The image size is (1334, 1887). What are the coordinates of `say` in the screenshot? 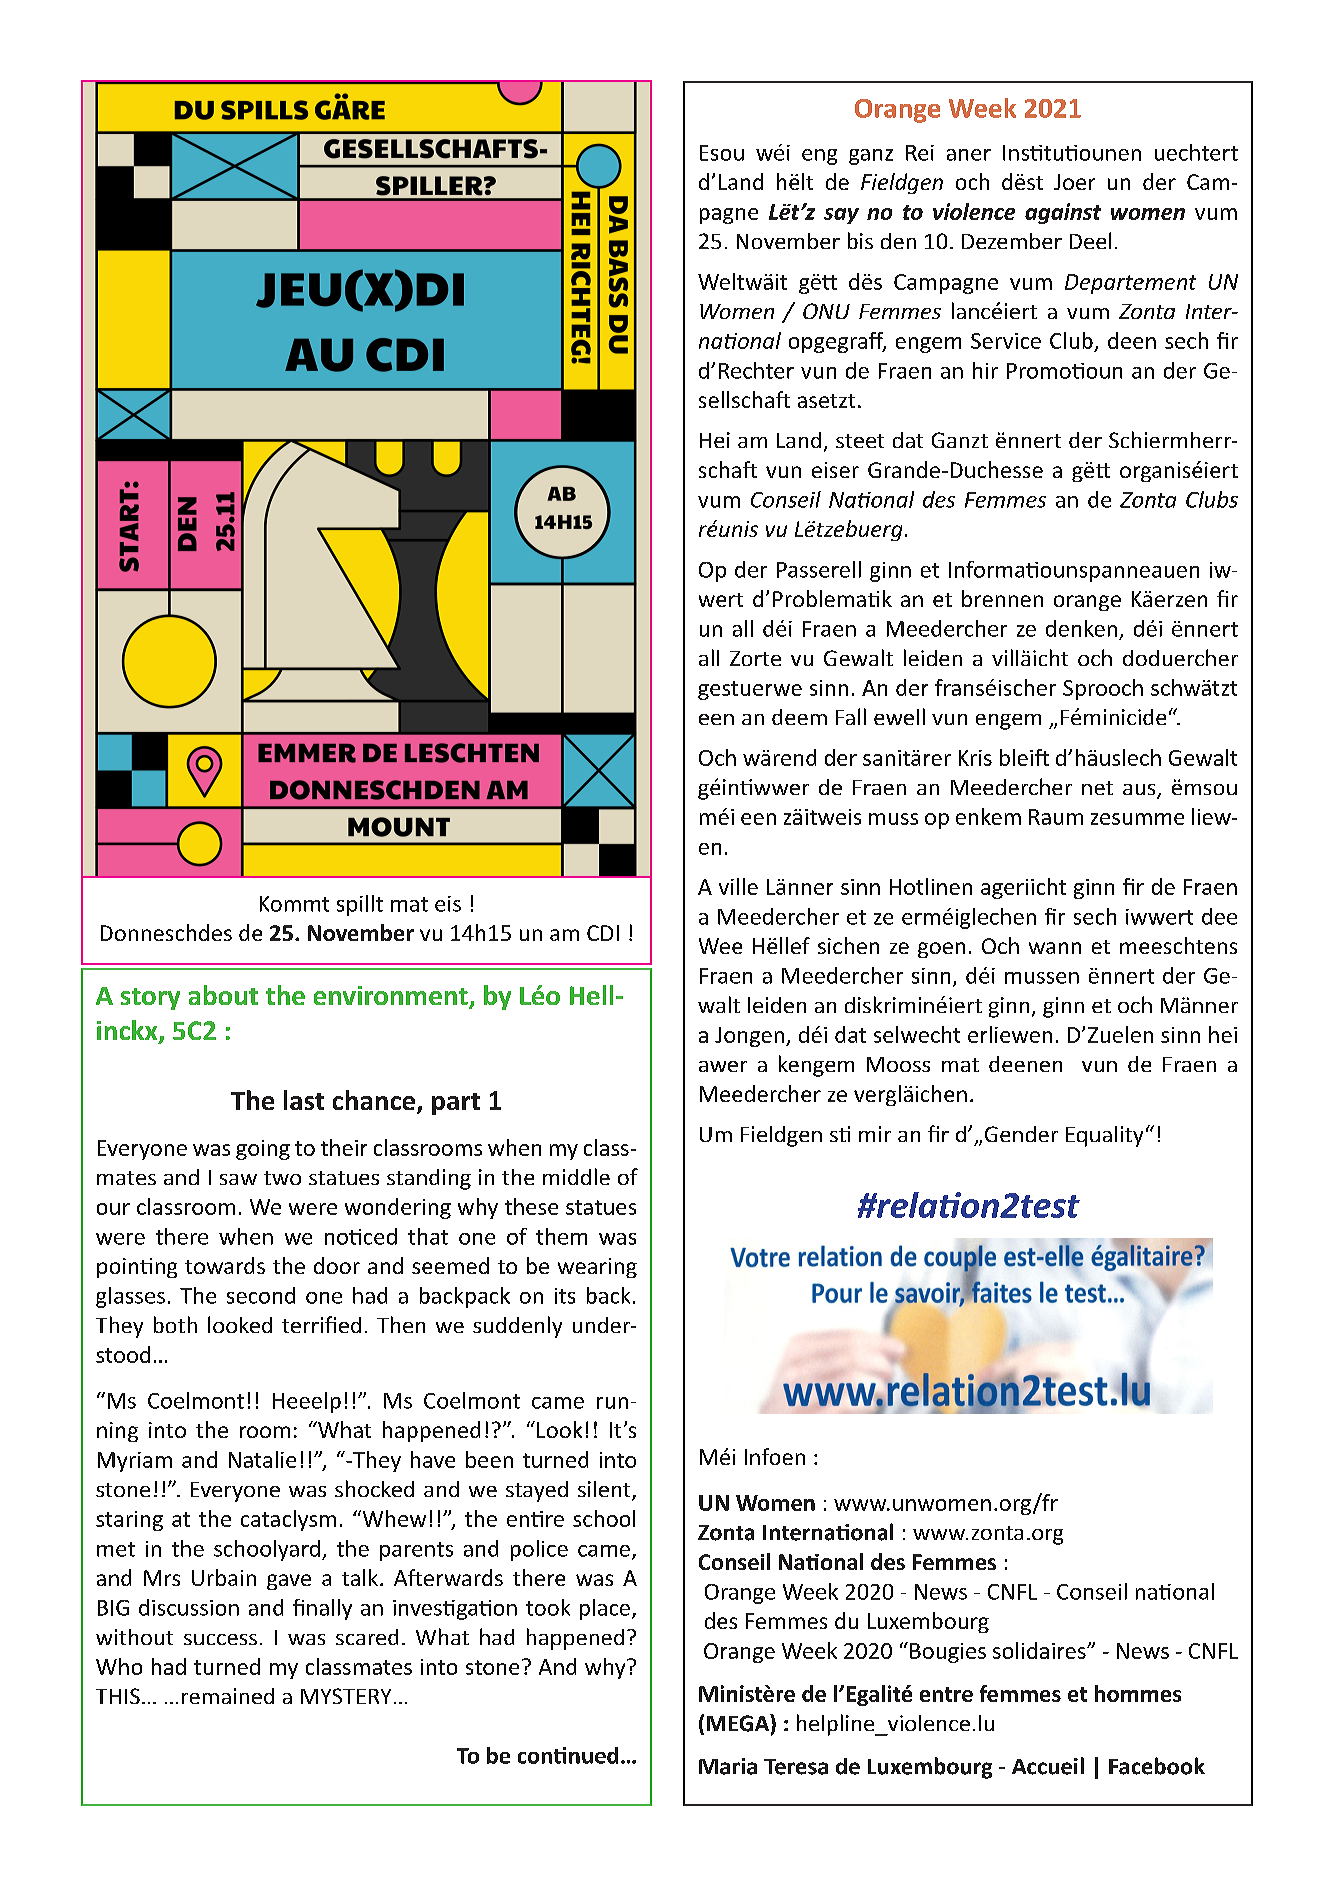 It's located at (841, 216).
